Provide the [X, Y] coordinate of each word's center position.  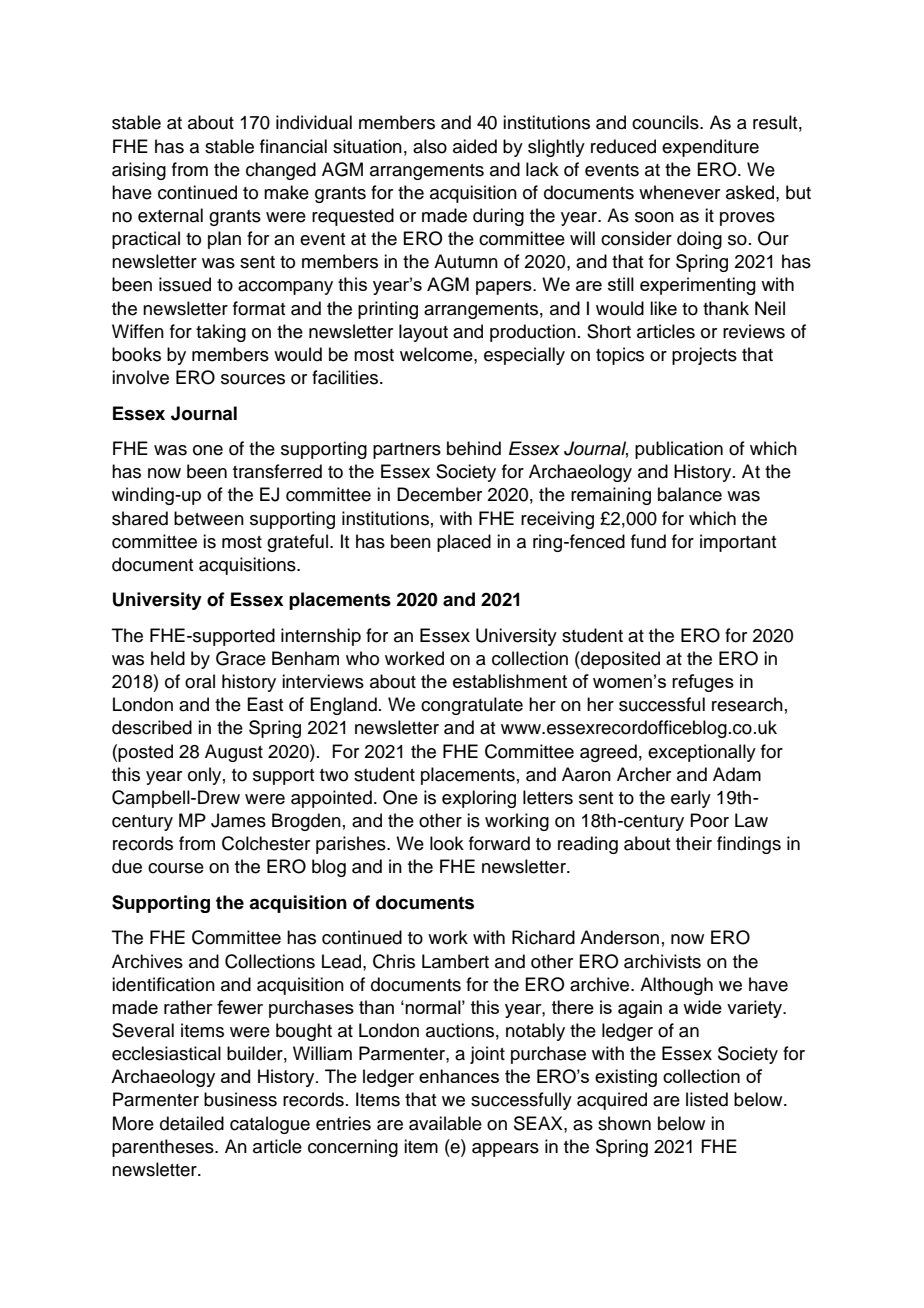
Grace [241, 658]
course [176, 868]
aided [475, 146]
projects [704, 356]
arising [139, 171]
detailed [192, 1123]
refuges [703, 683]
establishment [510, 681]
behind [474, 448]
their [694, 843]
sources [253, 379]
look [447, 843]
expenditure [710, 148]
